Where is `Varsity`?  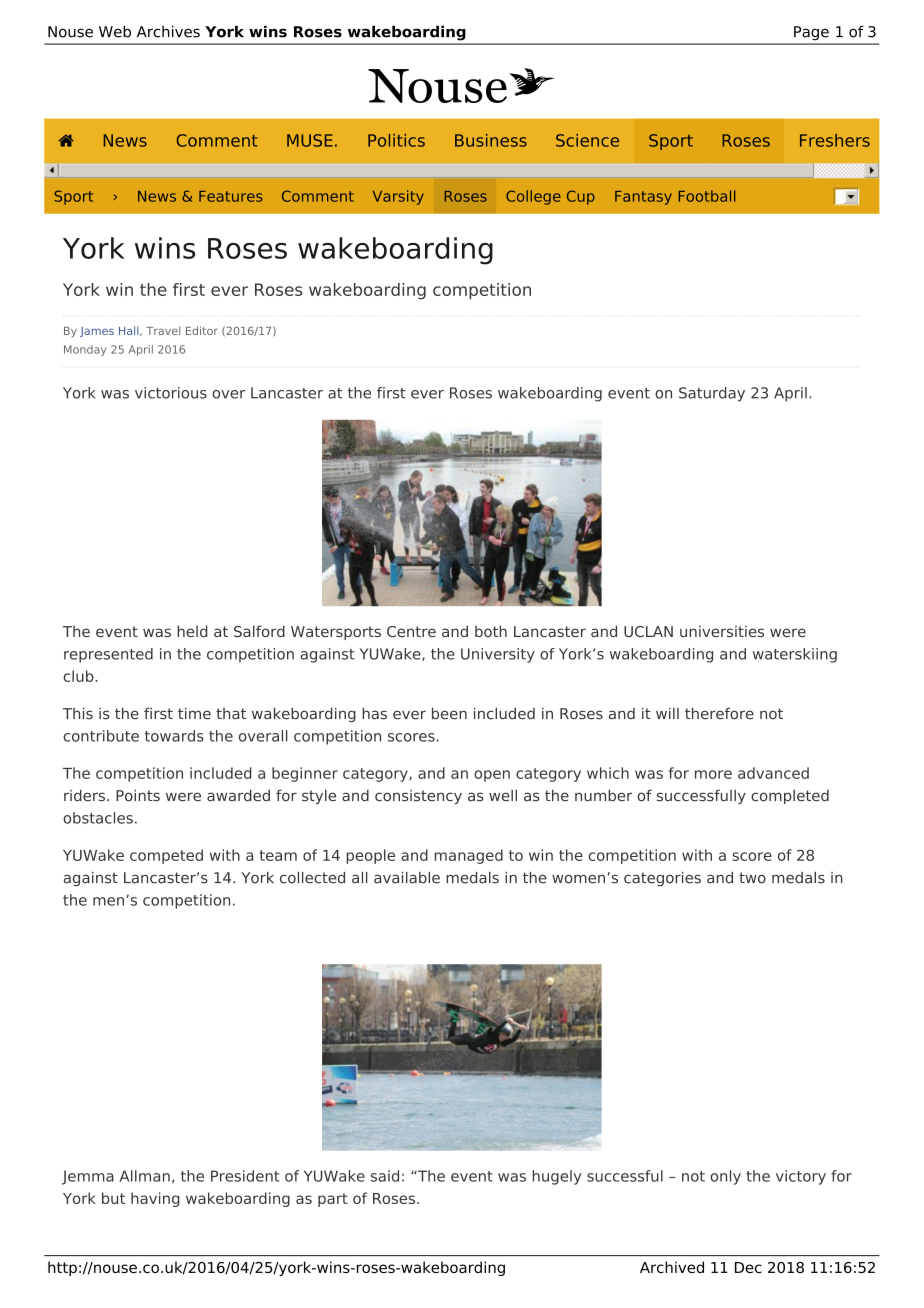 Varsity is located at coordinates (398, 197).
